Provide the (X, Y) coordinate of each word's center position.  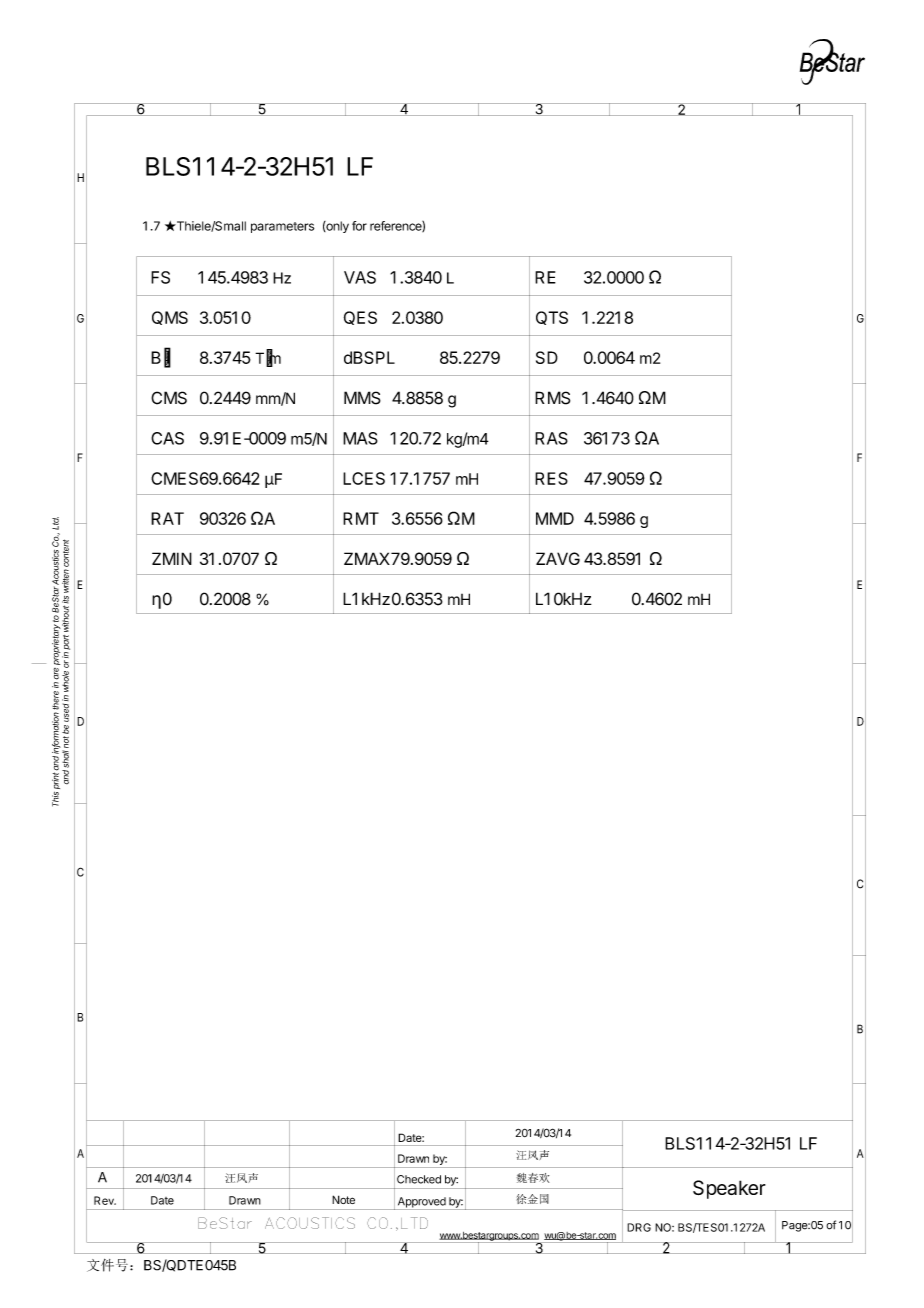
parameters (282, 227)
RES (551, 478)
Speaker (729, 1189)
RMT (361, 518)
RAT (167, 518)
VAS (360, 277)
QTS (552, 318)
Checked (419, 1179)
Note (343, 1199)
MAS (360, 438)
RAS (551, 438)
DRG (639, 1227)
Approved (421, 1203)
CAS (167, 438)
